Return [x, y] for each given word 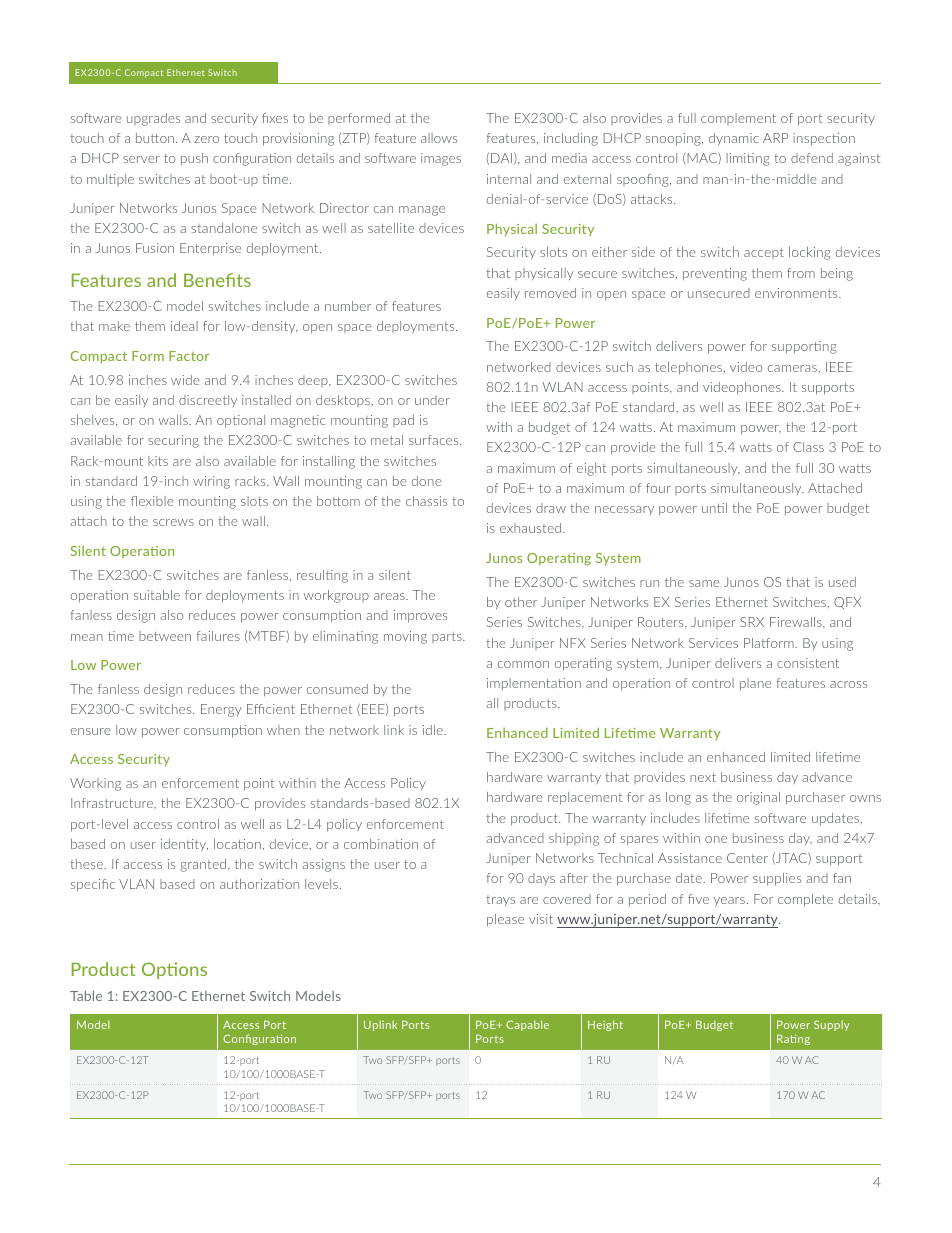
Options [174, 970]
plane [755, 684]
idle [434, 730]
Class [808, 447]
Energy [221, 710]
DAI [501, 158]
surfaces [435, 440]
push [194, 159]
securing [173, 441]
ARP [775, 138]
